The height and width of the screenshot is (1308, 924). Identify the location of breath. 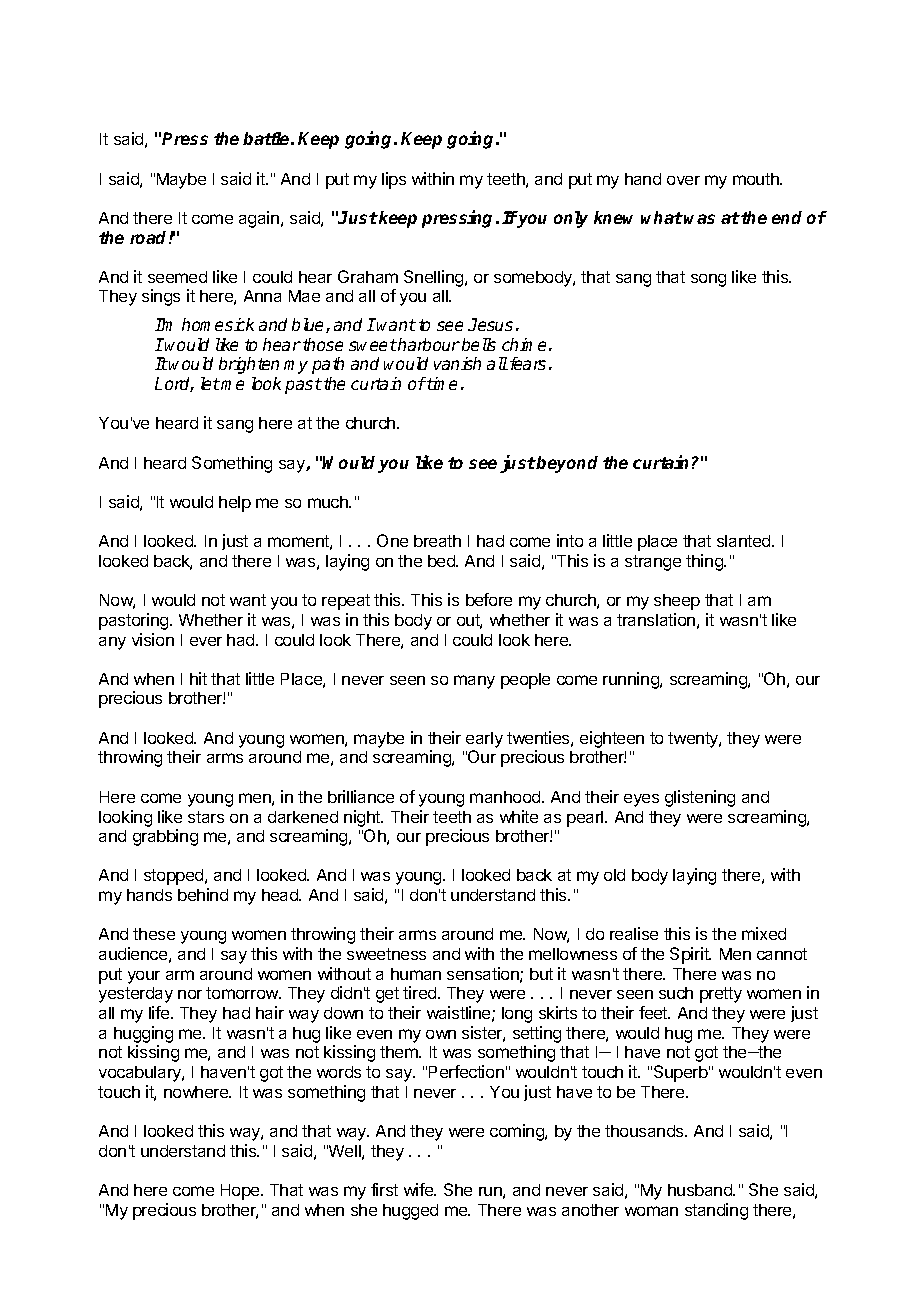
(437, 541).
